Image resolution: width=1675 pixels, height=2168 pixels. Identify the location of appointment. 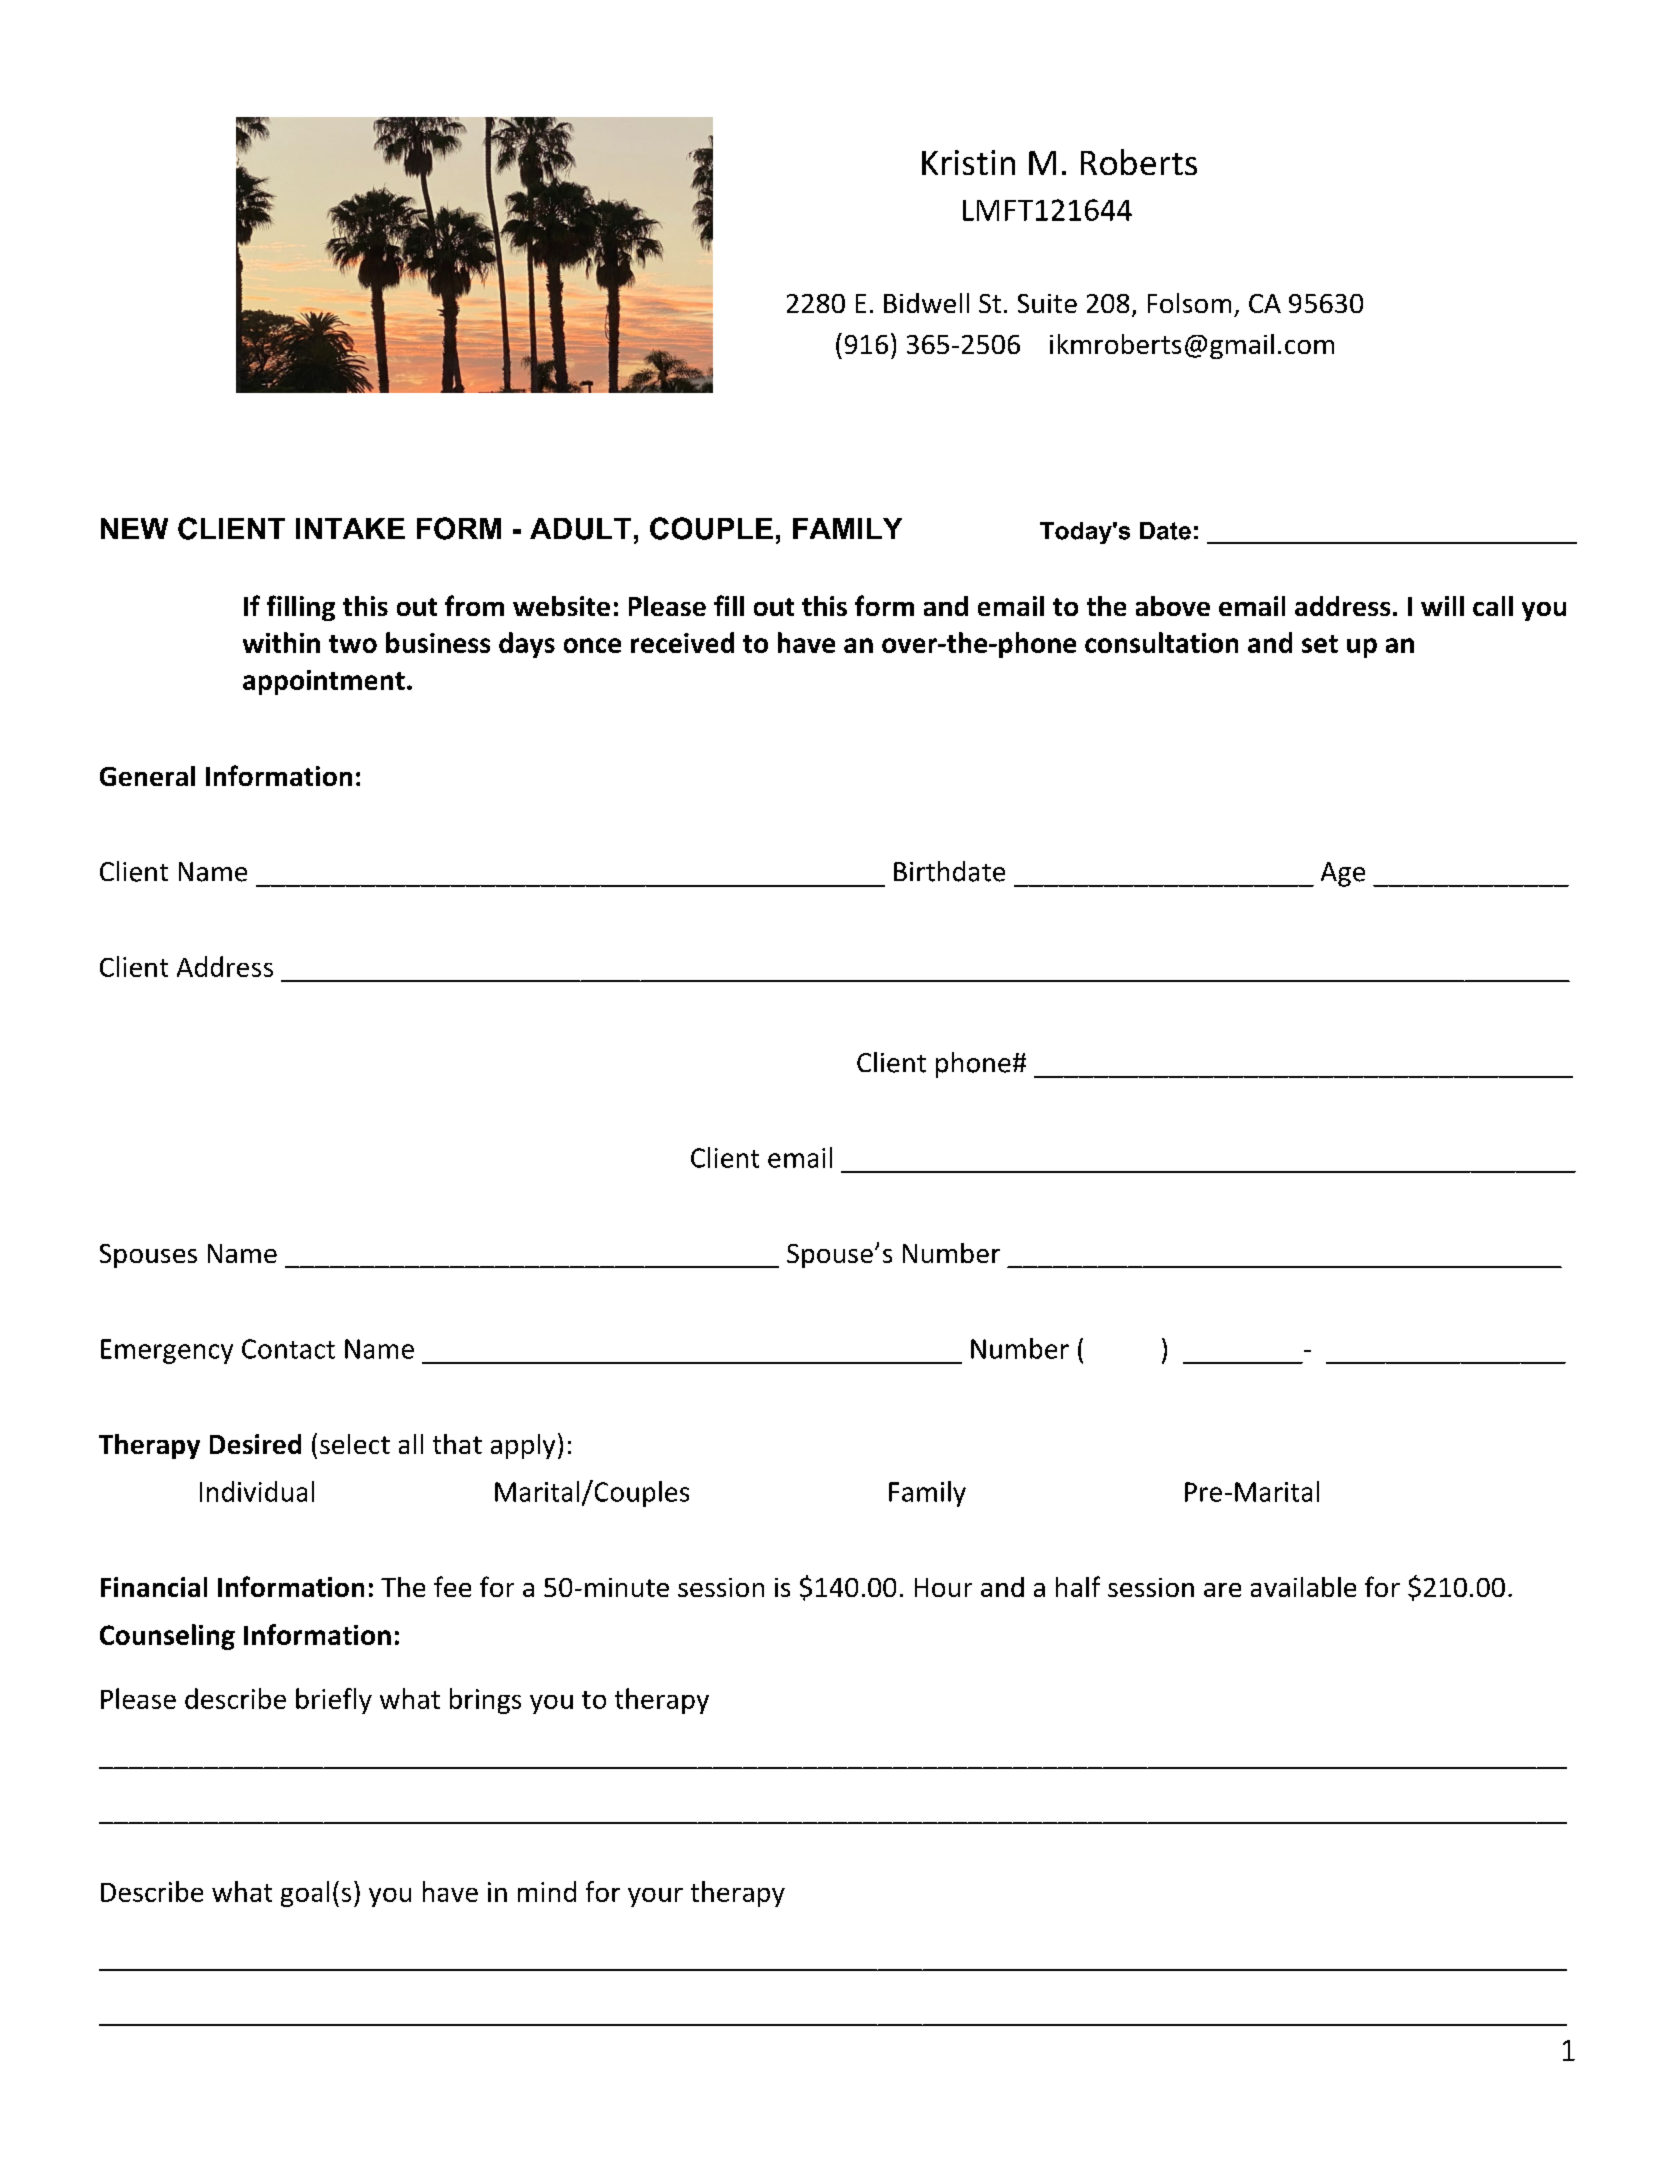
(324, 682).
